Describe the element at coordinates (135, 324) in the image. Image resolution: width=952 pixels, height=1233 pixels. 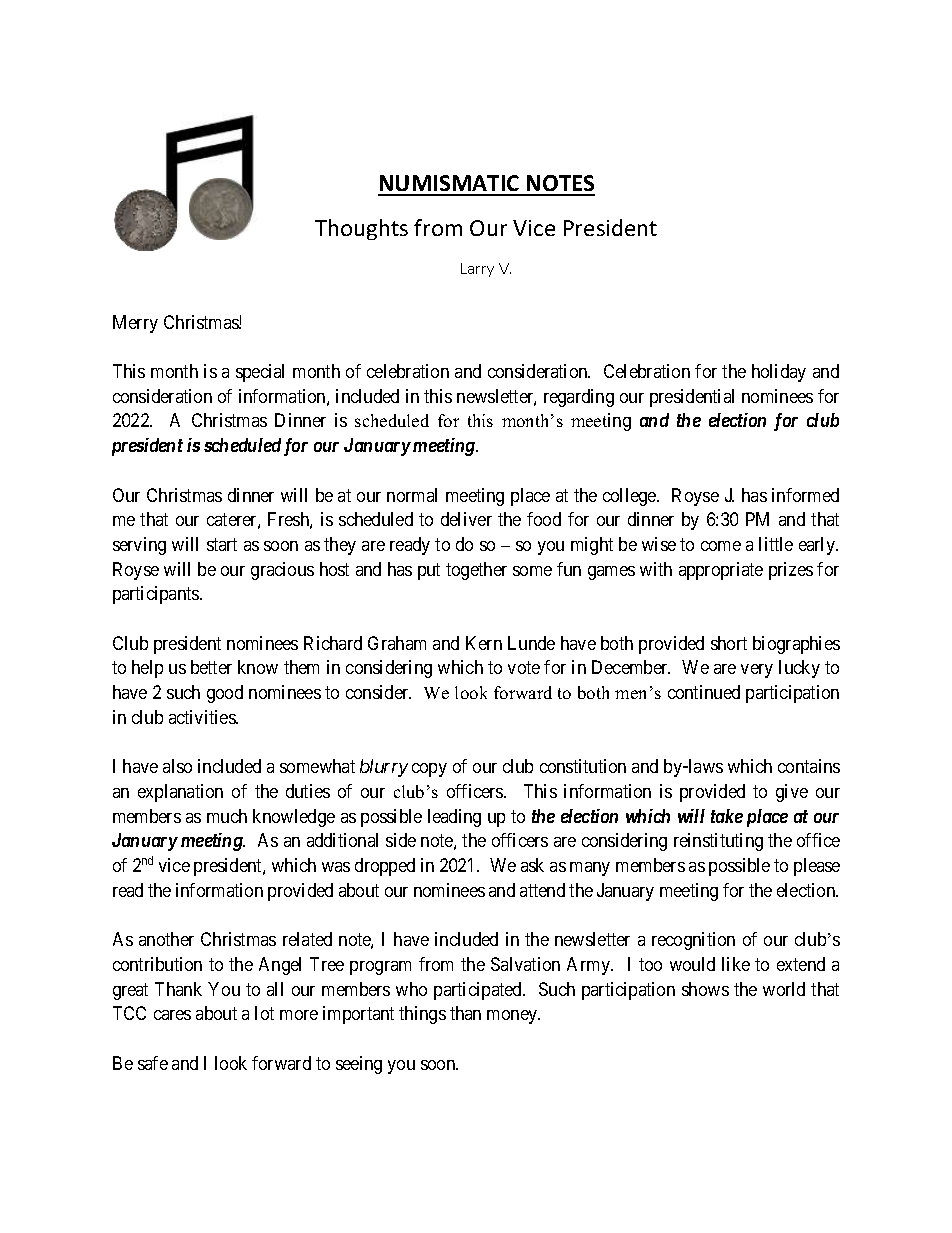
I see `Merry` at that location.
